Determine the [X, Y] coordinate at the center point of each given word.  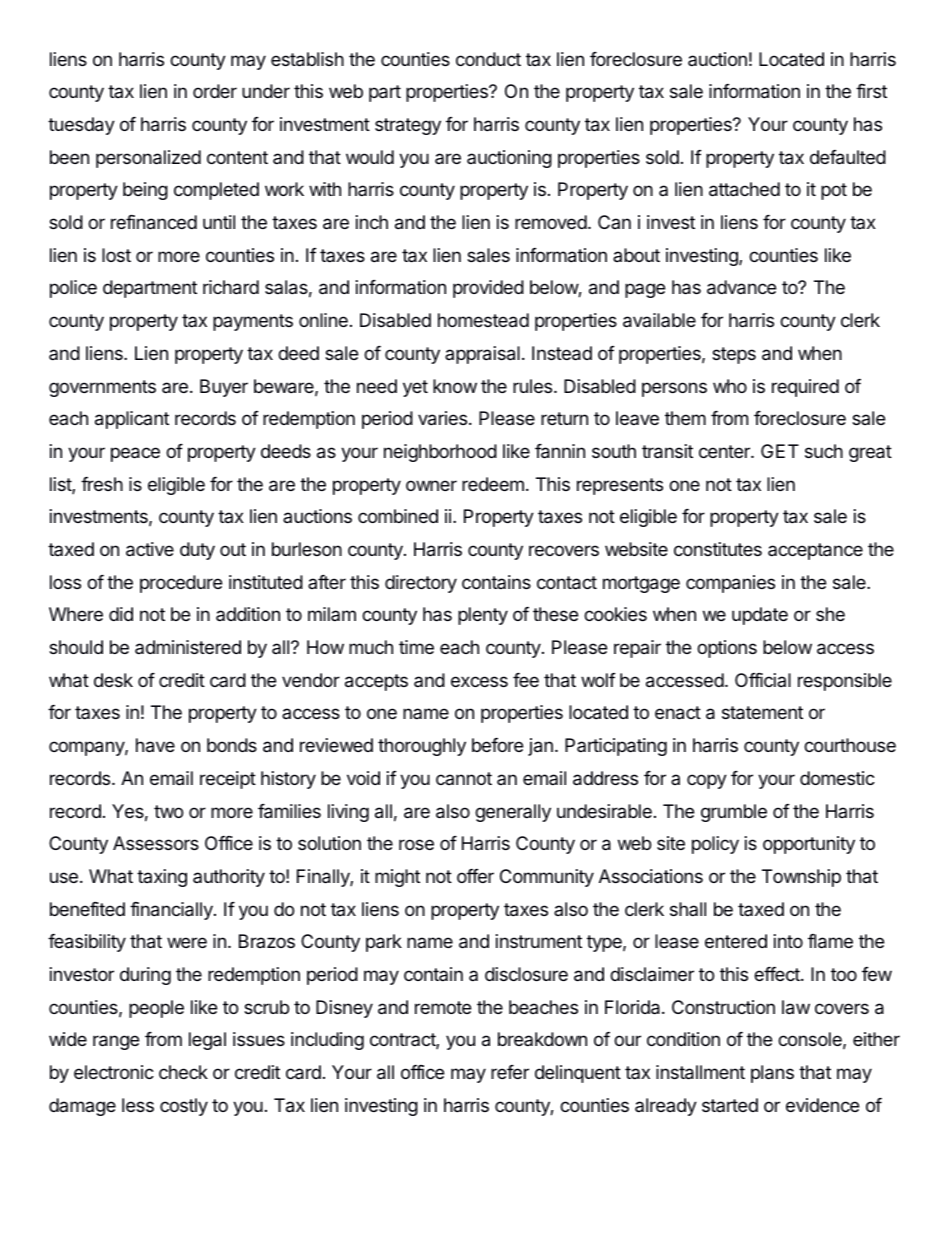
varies [442, 418]
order [215, 91]
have [155, 745]
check [183, 1072]
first [871, 91]
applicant [132, 420]
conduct [488, 59]
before [497, 745]
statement [762, 713]
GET [780, 451]
